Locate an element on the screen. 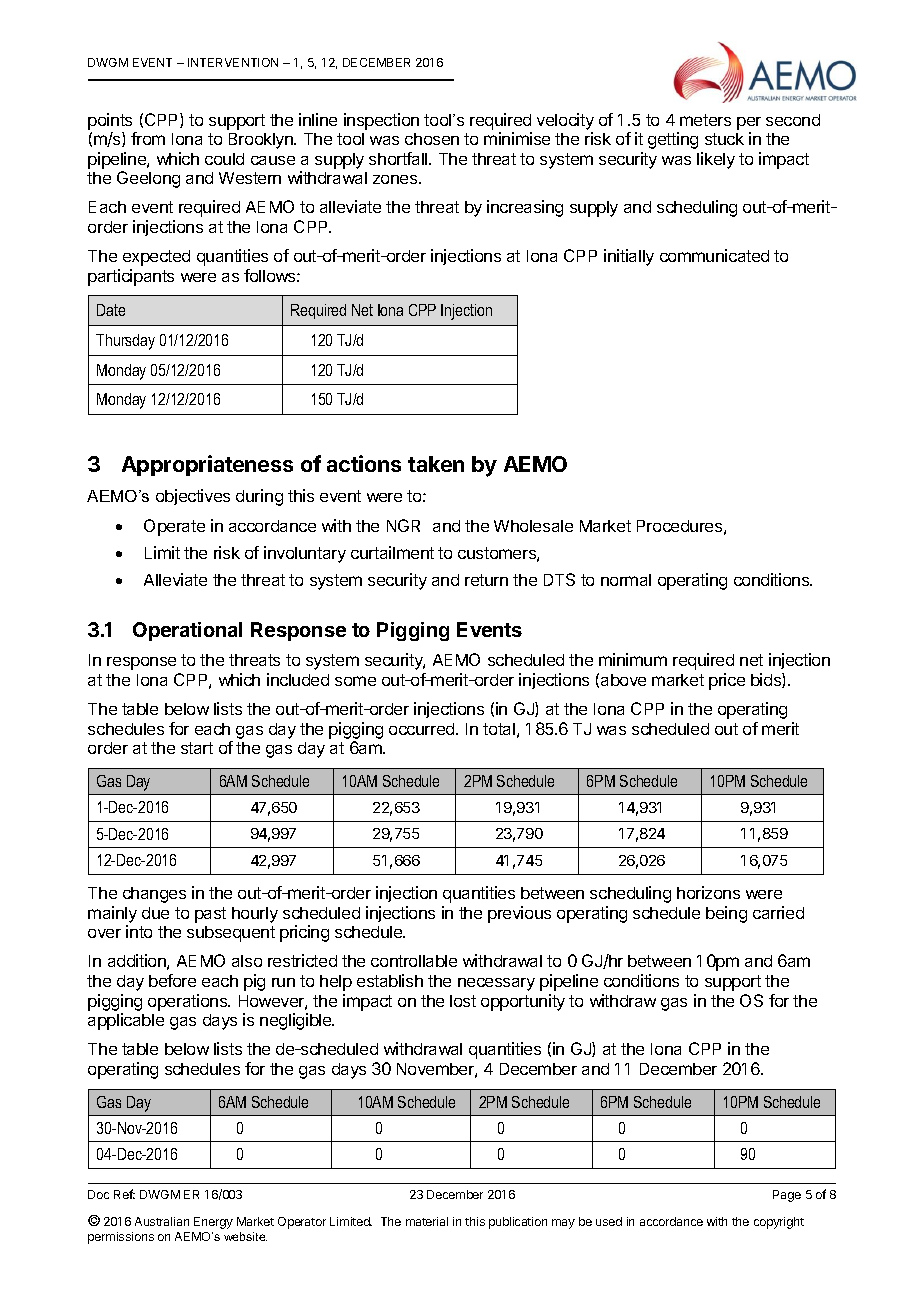 Image resolution: width=924 pixels, height=1308 pixels. from is located at coordinates (148, 138).
